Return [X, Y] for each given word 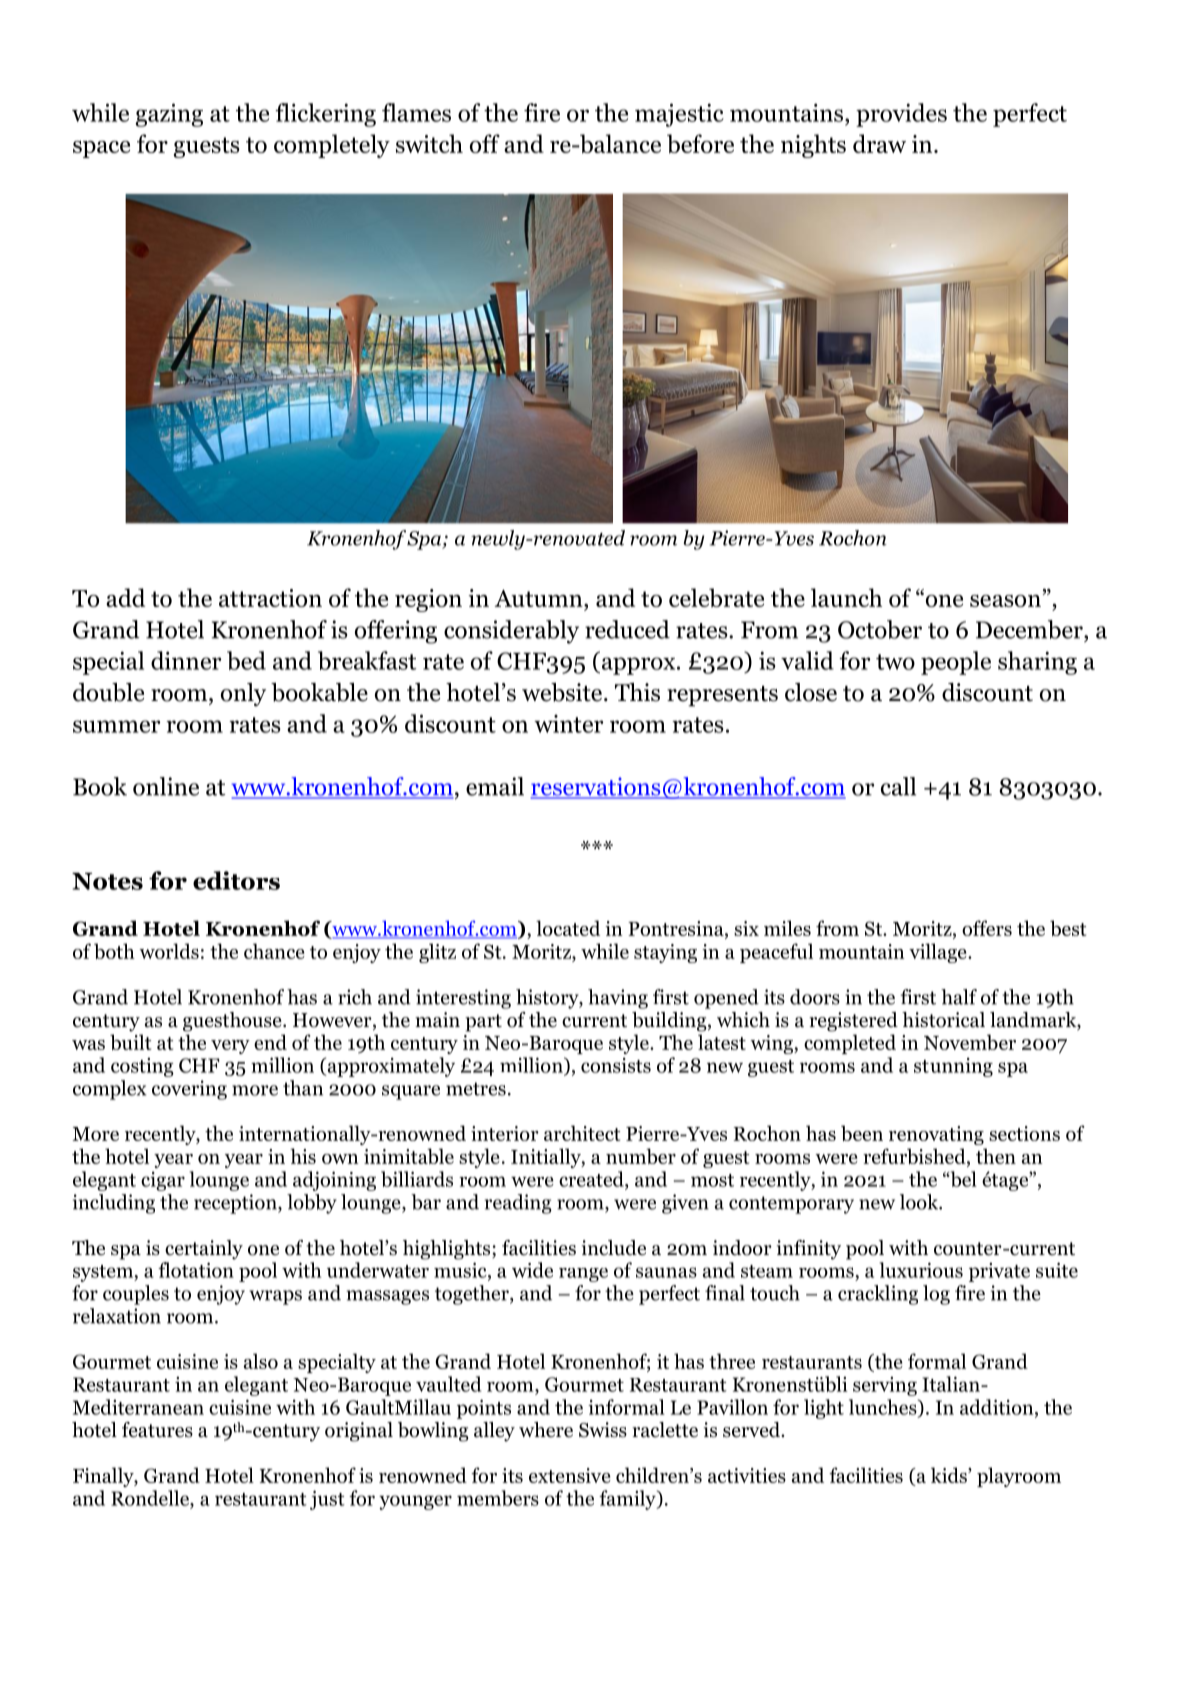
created [592, 1179]
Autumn [540, 598]
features [157, 1430]
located [568, 928]
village [939, 953]
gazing [169, 115]
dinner [186, 660]
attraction [270, 598]
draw [879, 143]
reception [236, 1204]
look [920, 1202]
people [956, 663]
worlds [169, 951]
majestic [679, 115]
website [562, 692]
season [1005, 601]
